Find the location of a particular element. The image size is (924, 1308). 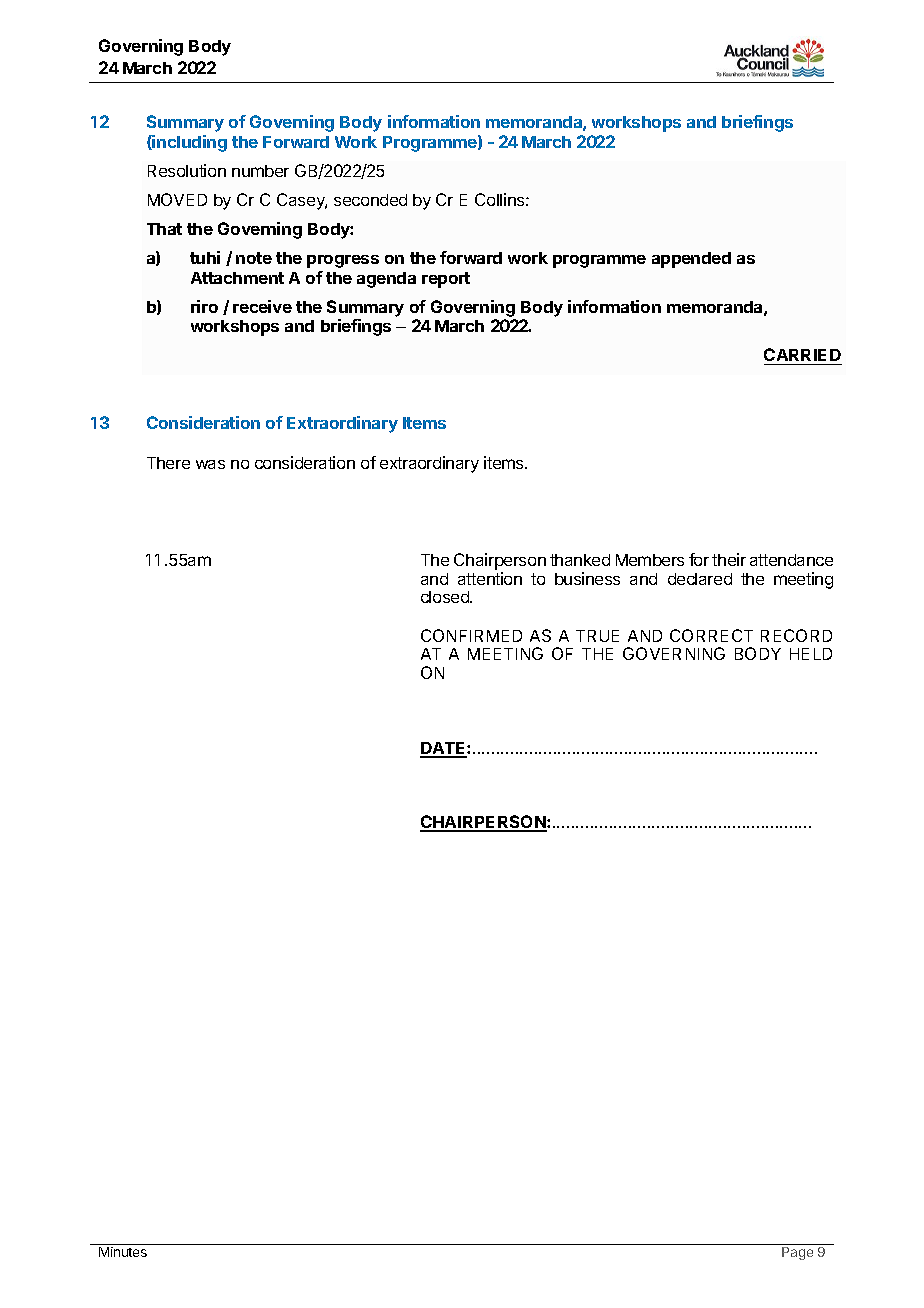

Minutes is located at coordinates (123, 1252).
